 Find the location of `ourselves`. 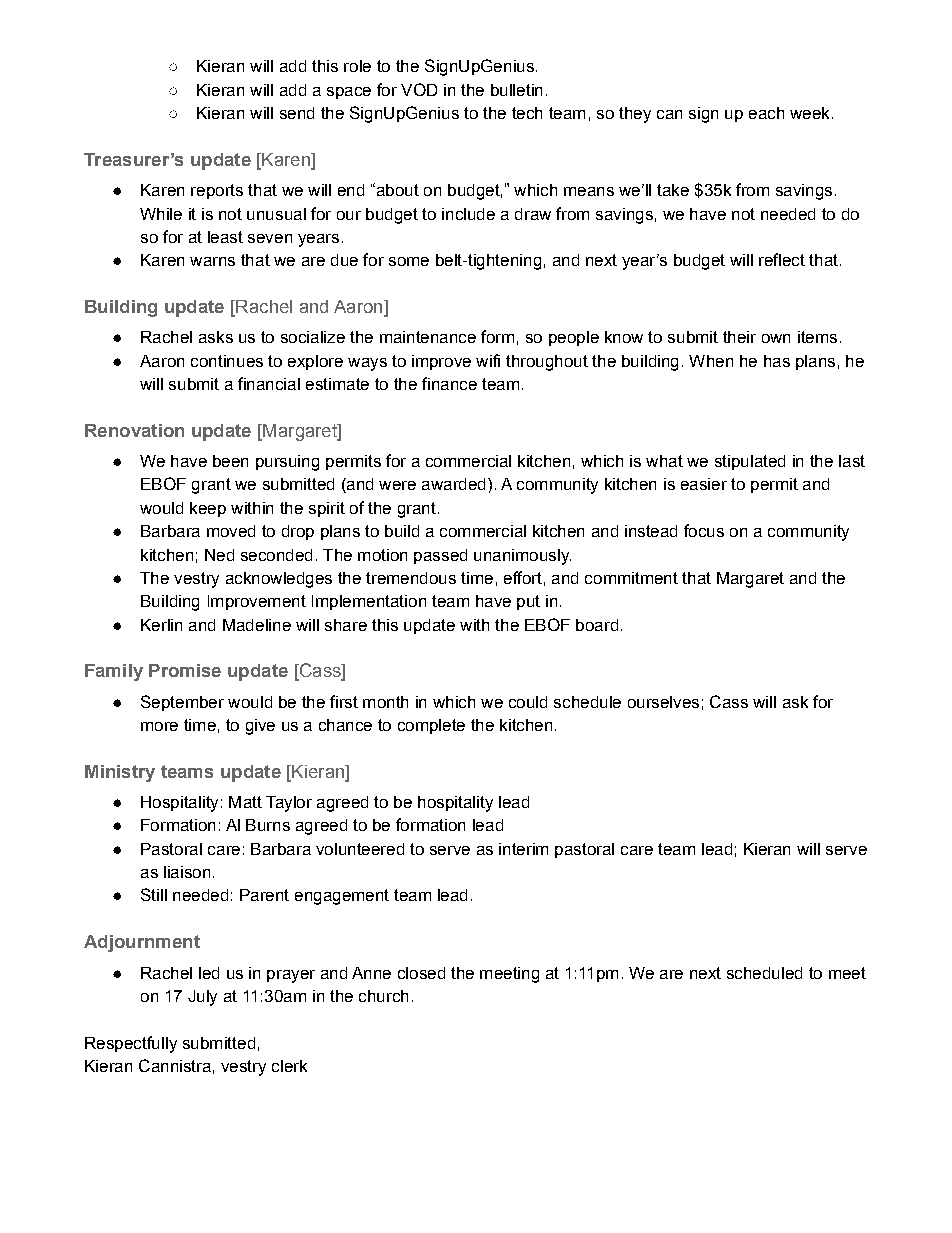

ourselves is located at coordinates (663, 702).
